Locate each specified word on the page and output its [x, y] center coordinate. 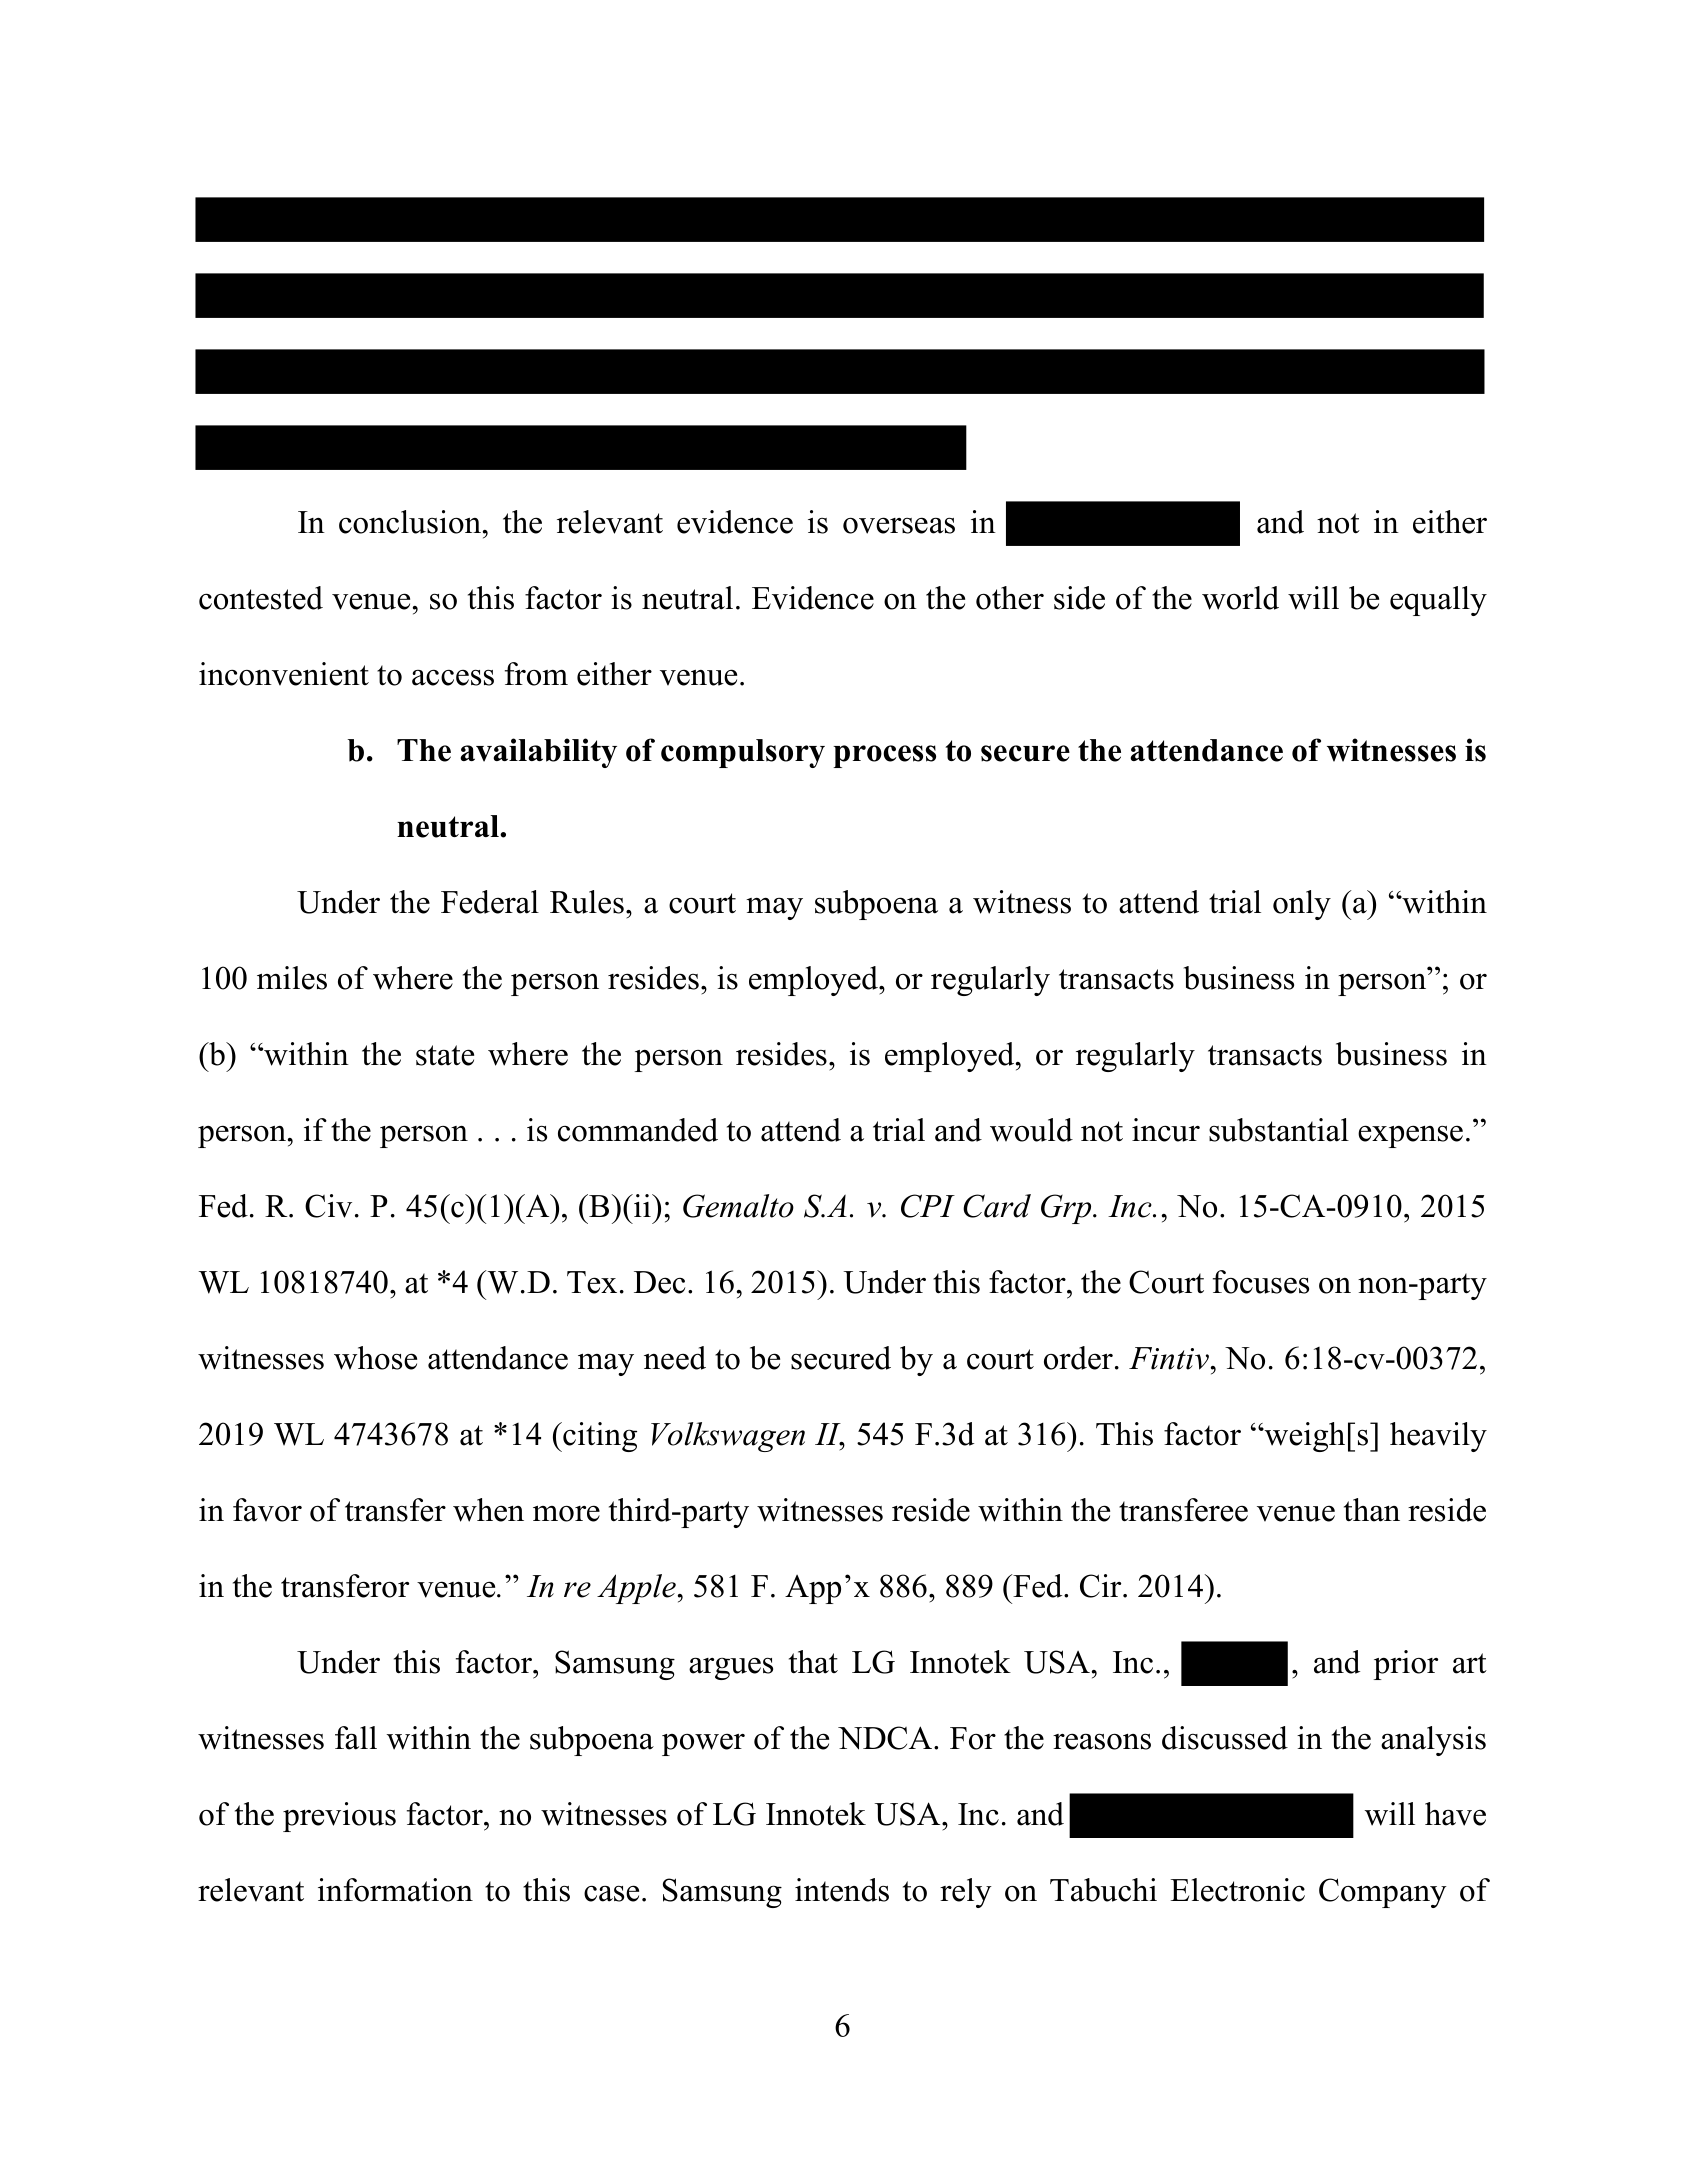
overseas [899, 525]
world [1240, 598]
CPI [928, 1206]
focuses [1261, 1282]
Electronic [1237, 1890]
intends [842, 1890]
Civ [328, 1206]
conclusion [410, 522]
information [395, 1890]
